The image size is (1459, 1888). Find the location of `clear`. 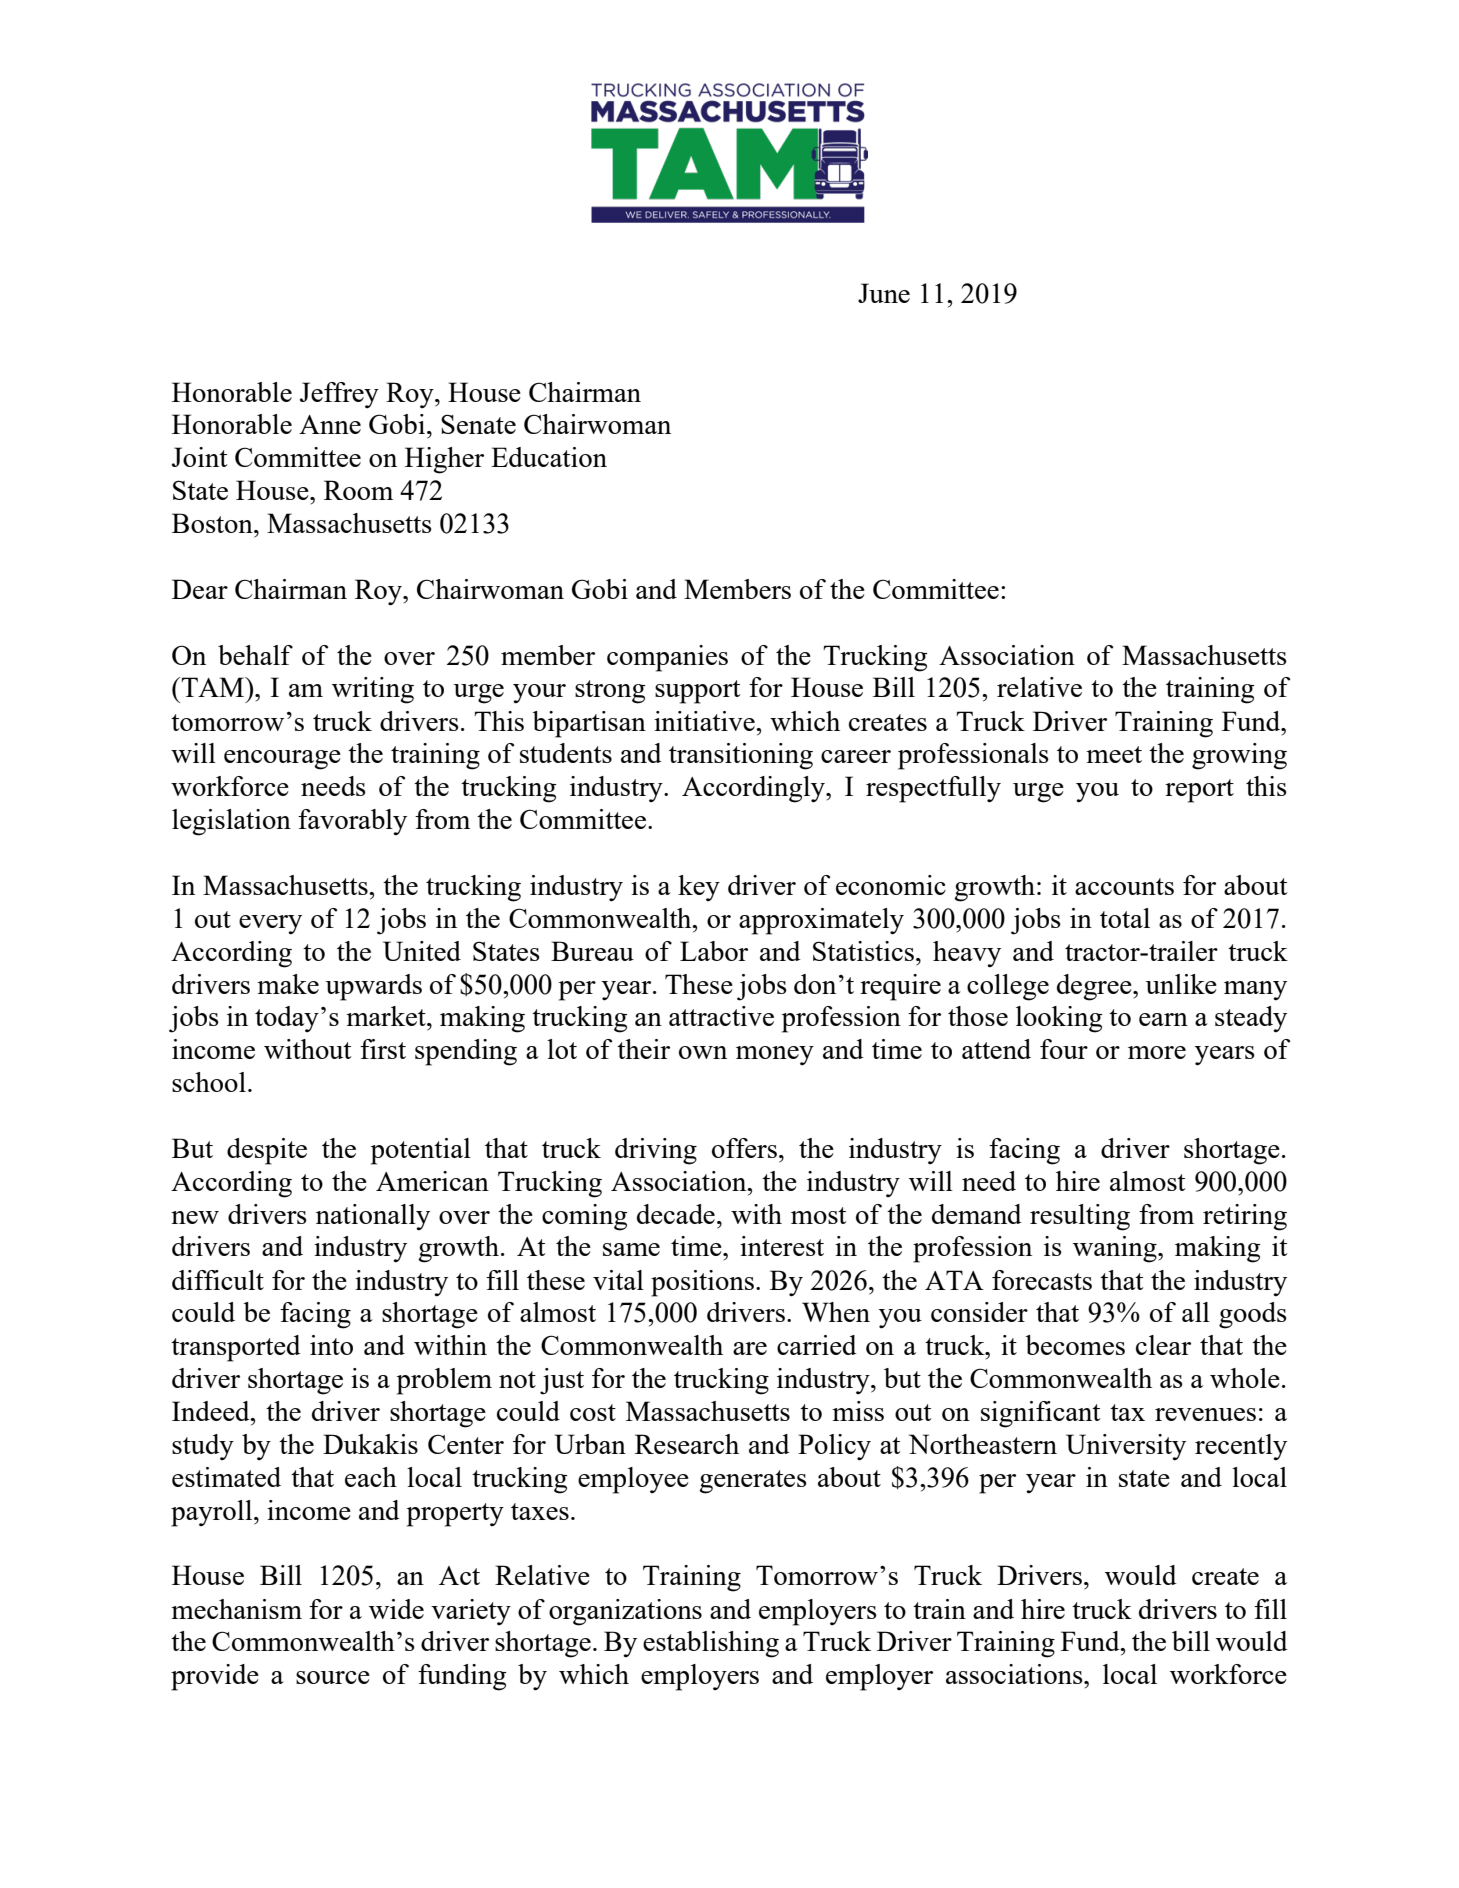

clear is located at coordinates (1163, 1345).
